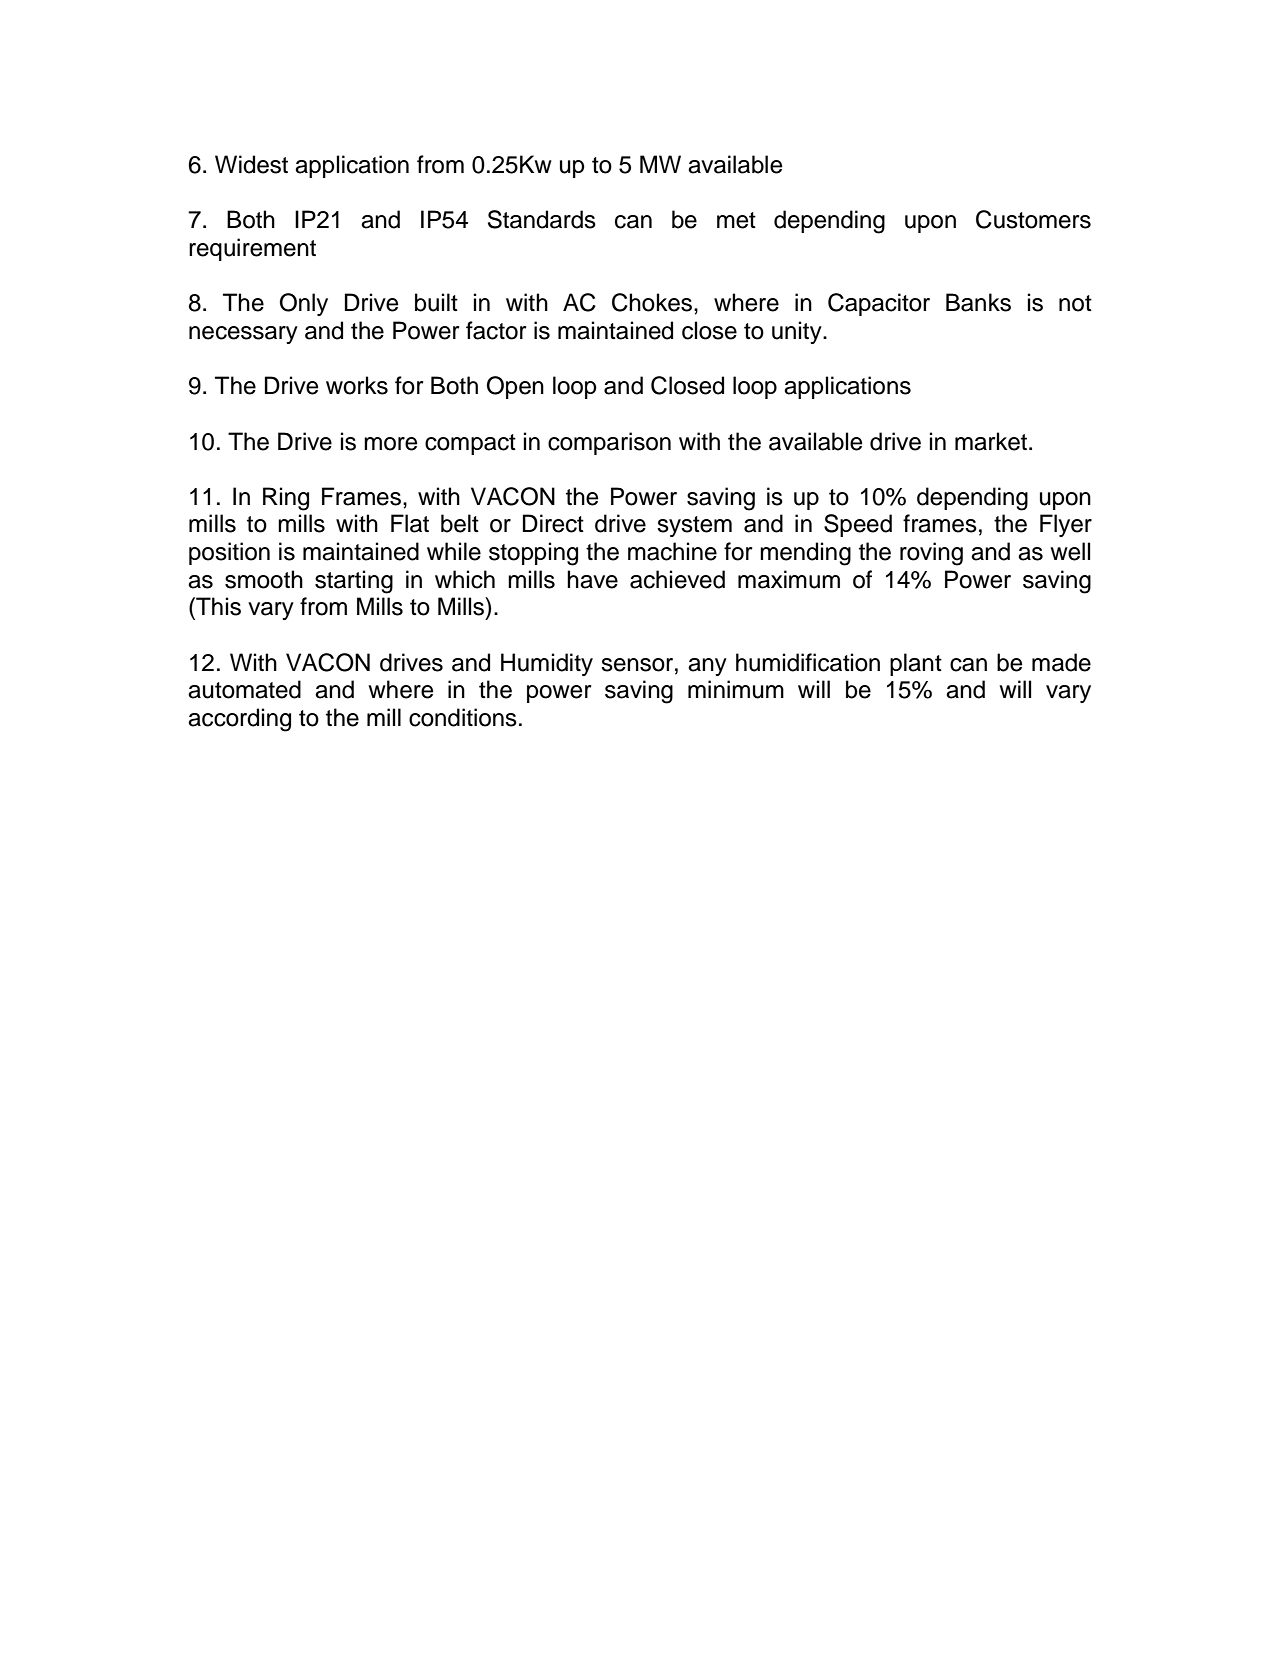  What do you see at coordinates (244, 689) in the screenshot?
I see `automated` at bounding box center [244, 689].
